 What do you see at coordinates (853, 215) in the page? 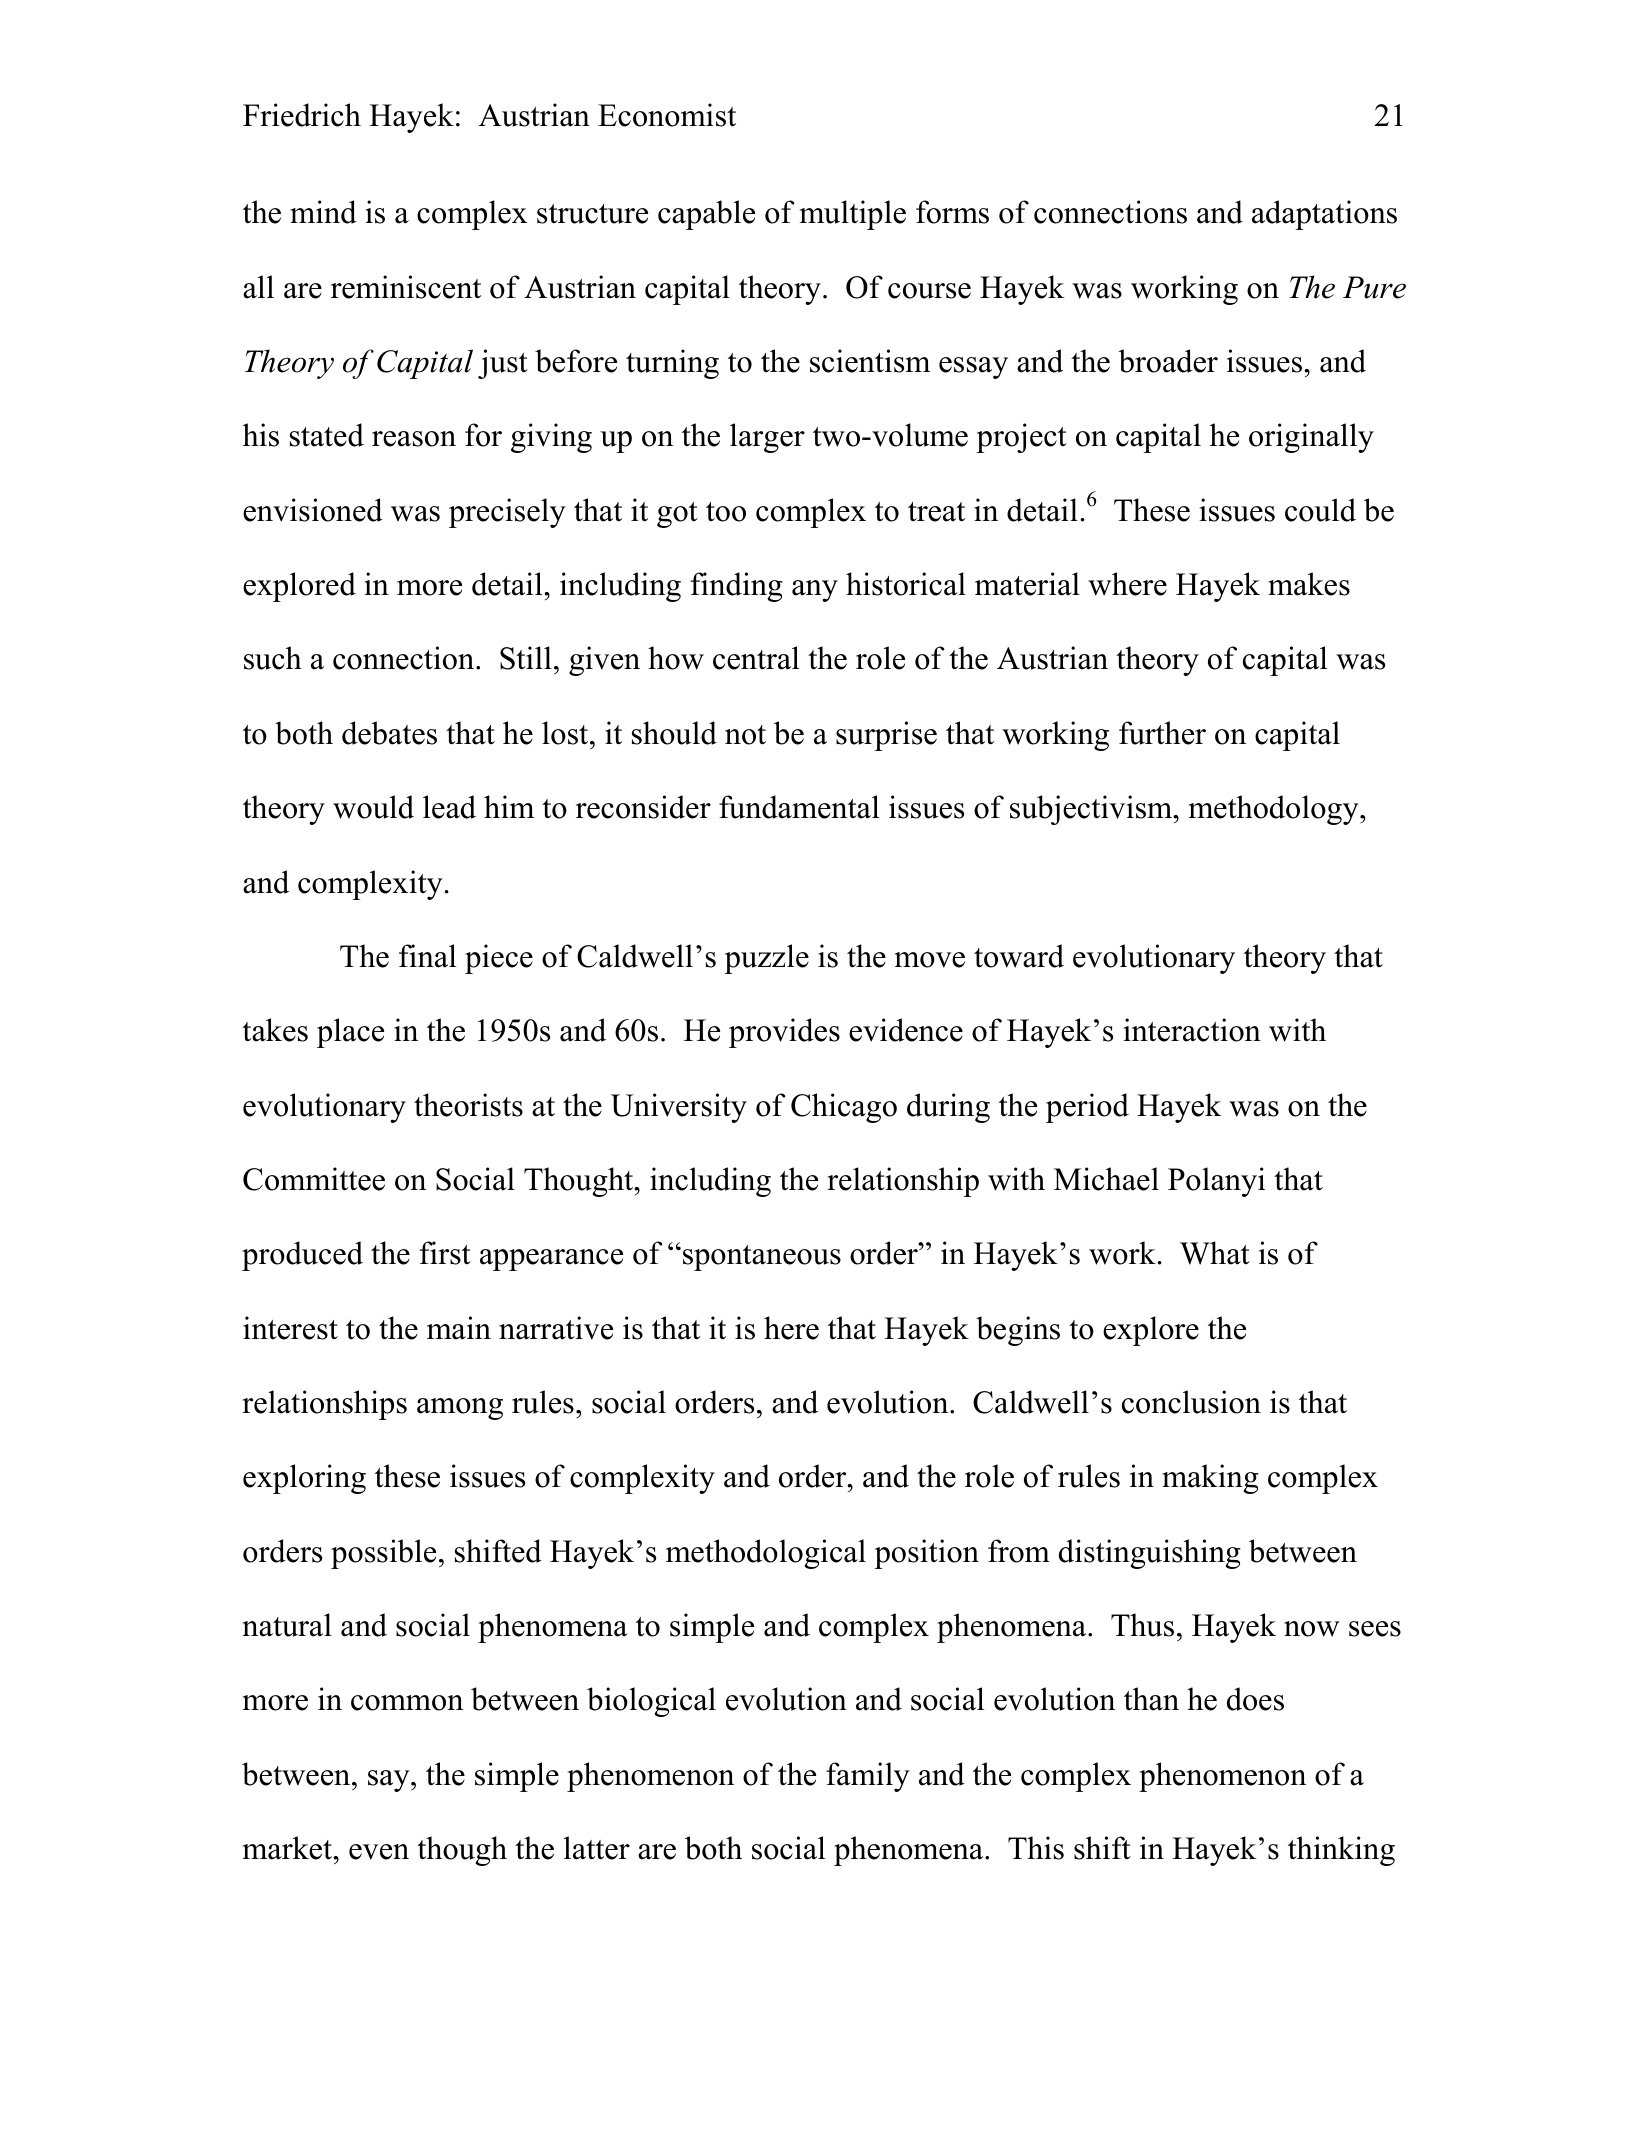
I see `multiple` at bounding box center [853, 215].
